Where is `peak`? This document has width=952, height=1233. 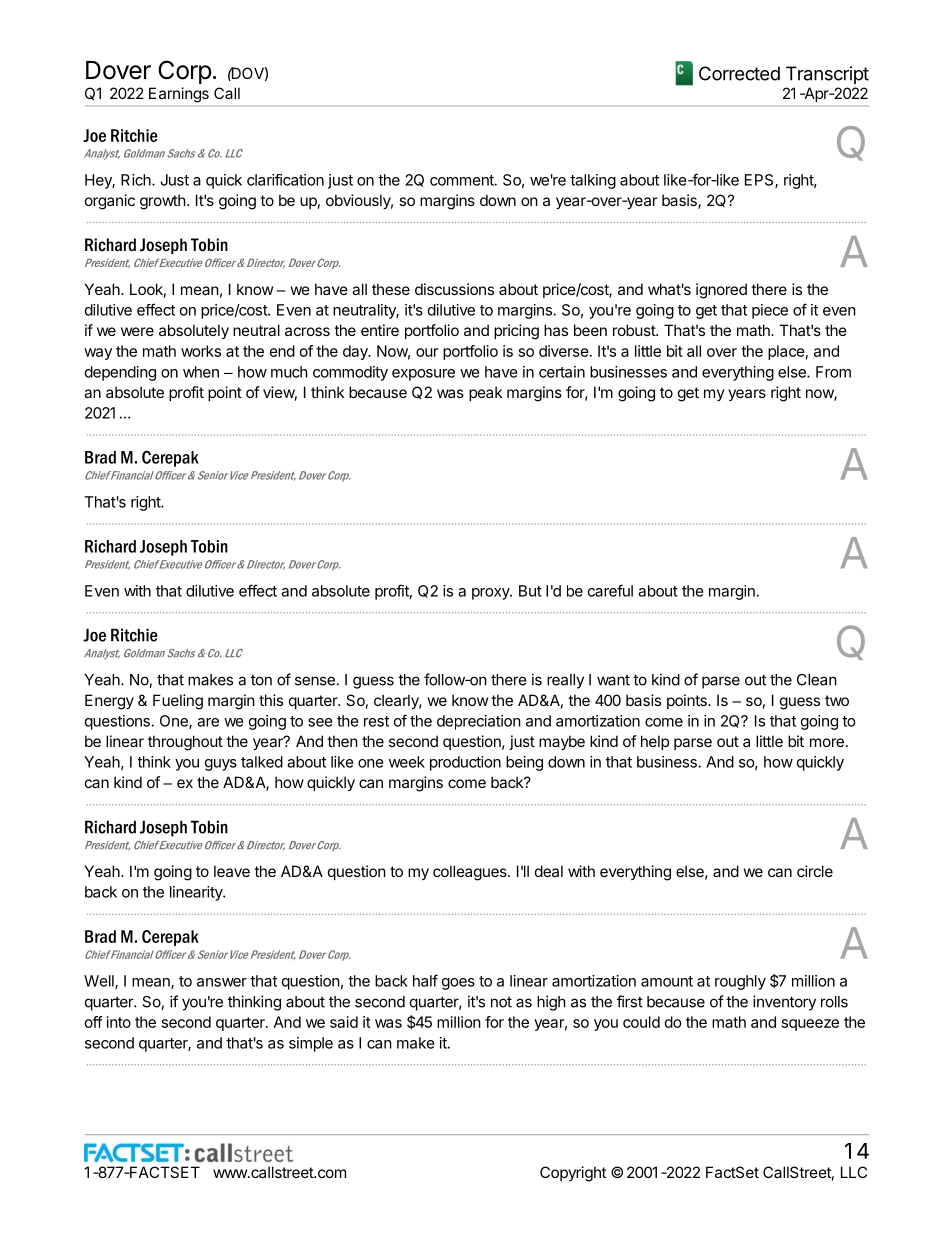 peak is located at coordinates (485, 393).
